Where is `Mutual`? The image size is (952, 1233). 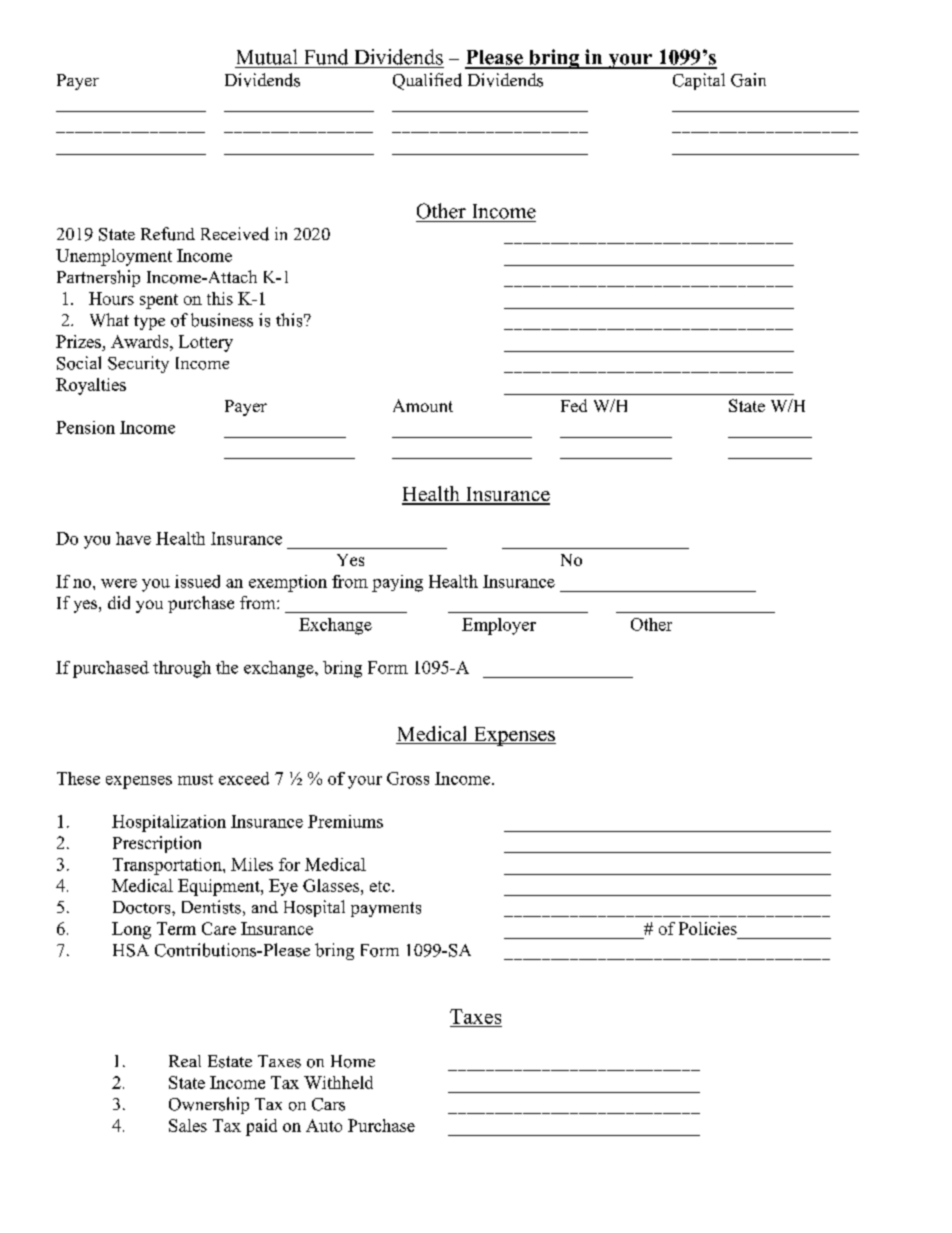 Mutual is located at coordinates (267, 57).
